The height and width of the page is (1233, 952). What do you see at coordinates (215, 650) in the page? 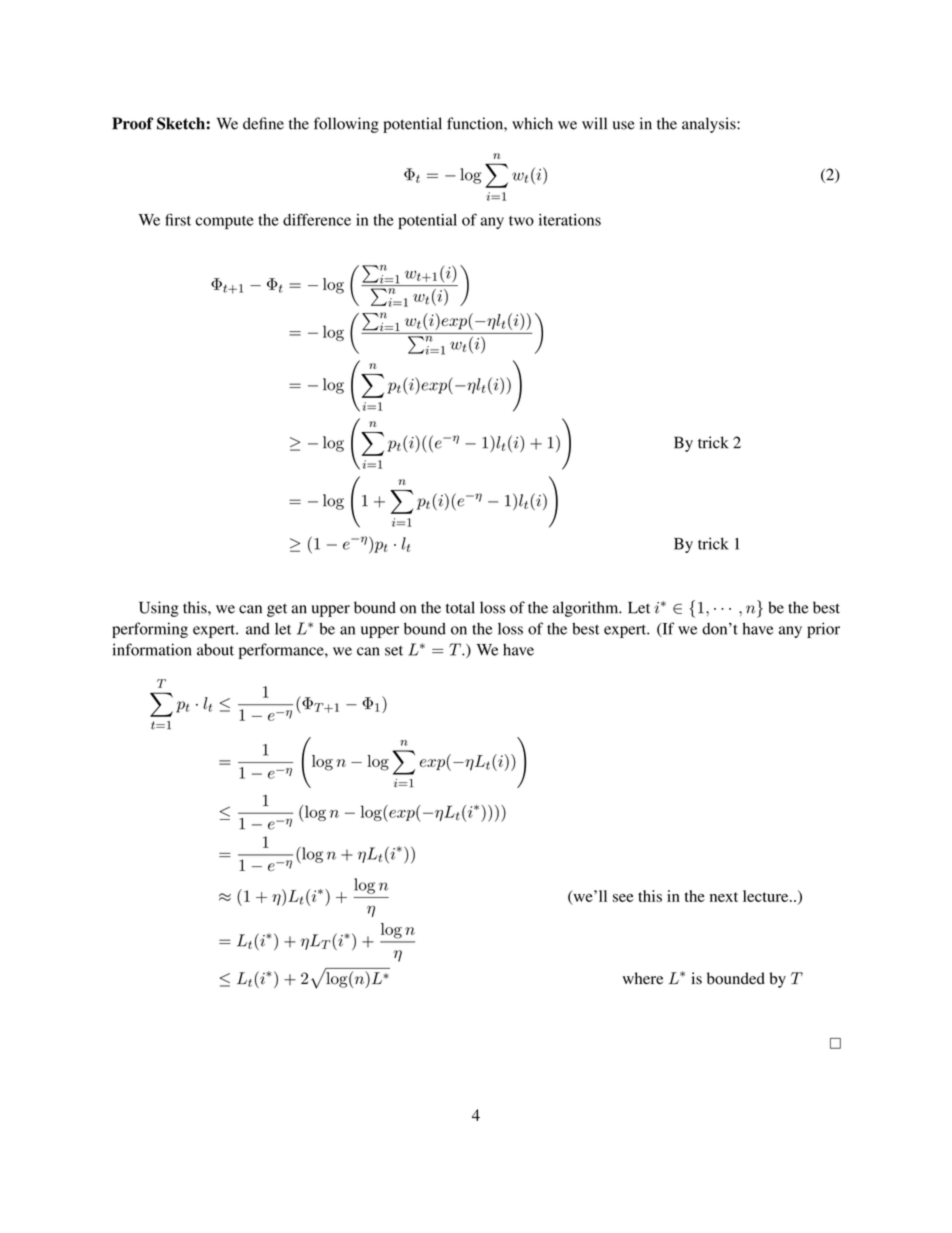
I see `about` at bounding box center [215, 650].
